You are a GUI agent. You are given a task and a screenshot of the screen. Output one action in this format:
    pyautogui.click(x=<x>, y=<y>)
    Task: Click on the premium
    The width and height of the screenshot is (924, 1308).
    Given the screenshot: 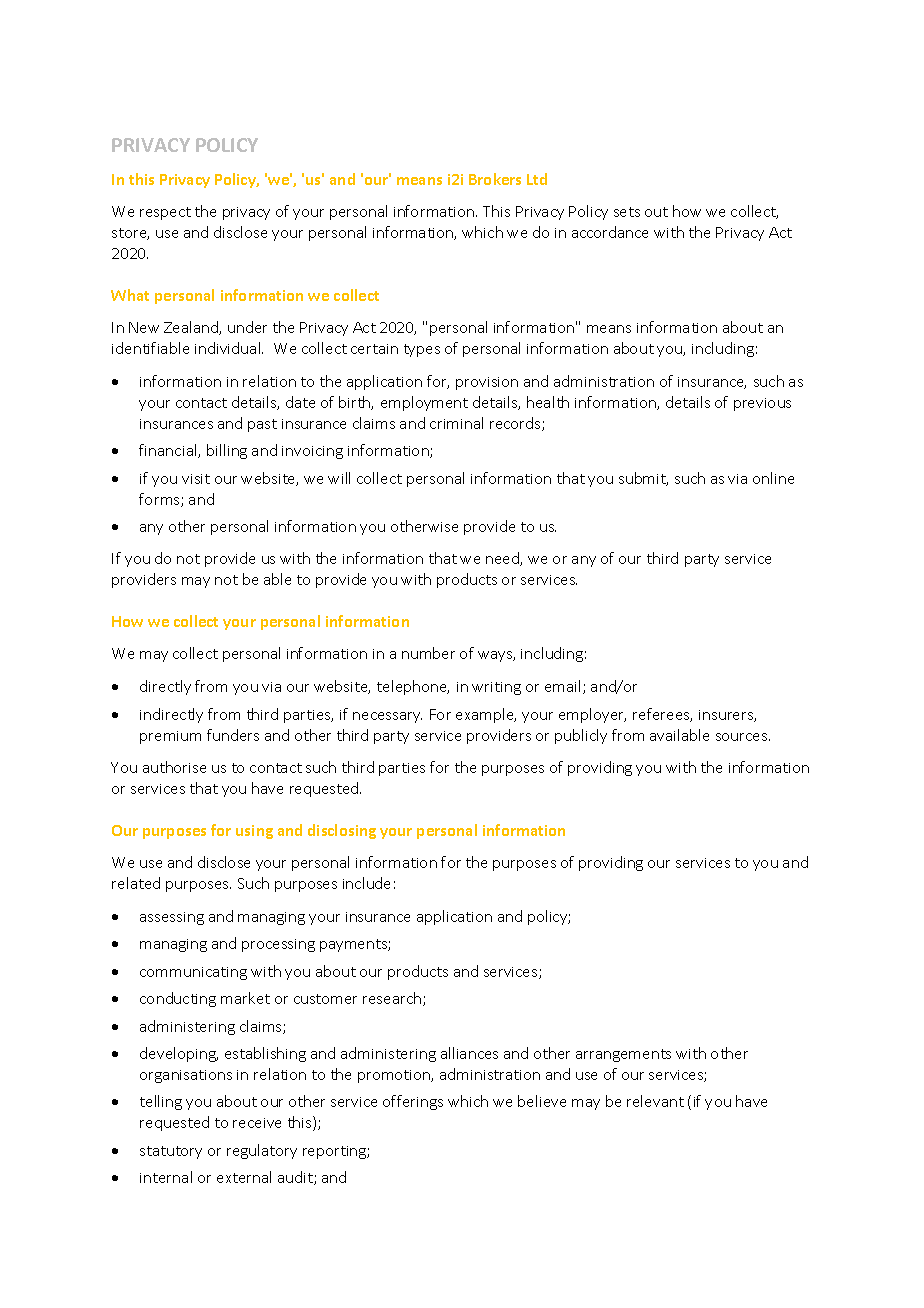 What is the action you would take?
    pyautogui.click(x=170, y=737)
